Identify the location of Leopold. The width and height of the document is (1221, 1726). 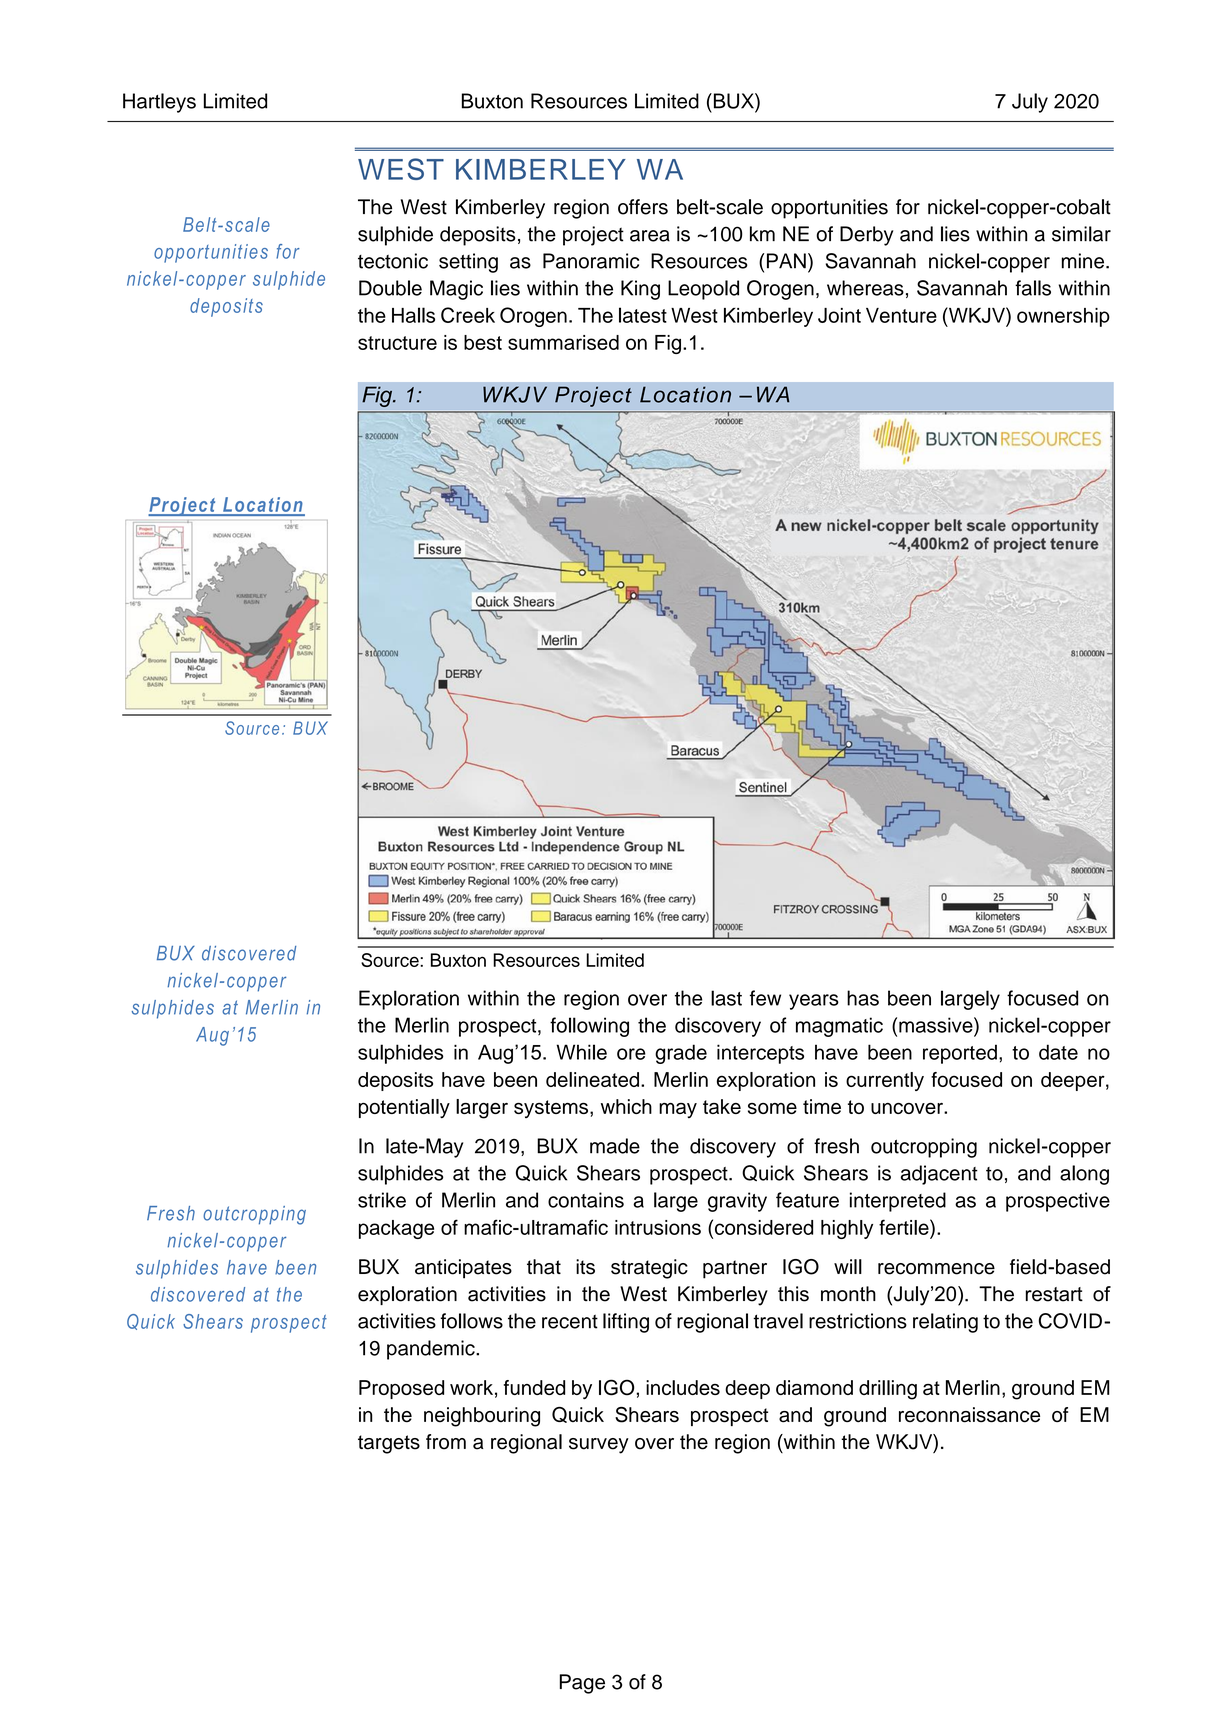
(703, 290).
